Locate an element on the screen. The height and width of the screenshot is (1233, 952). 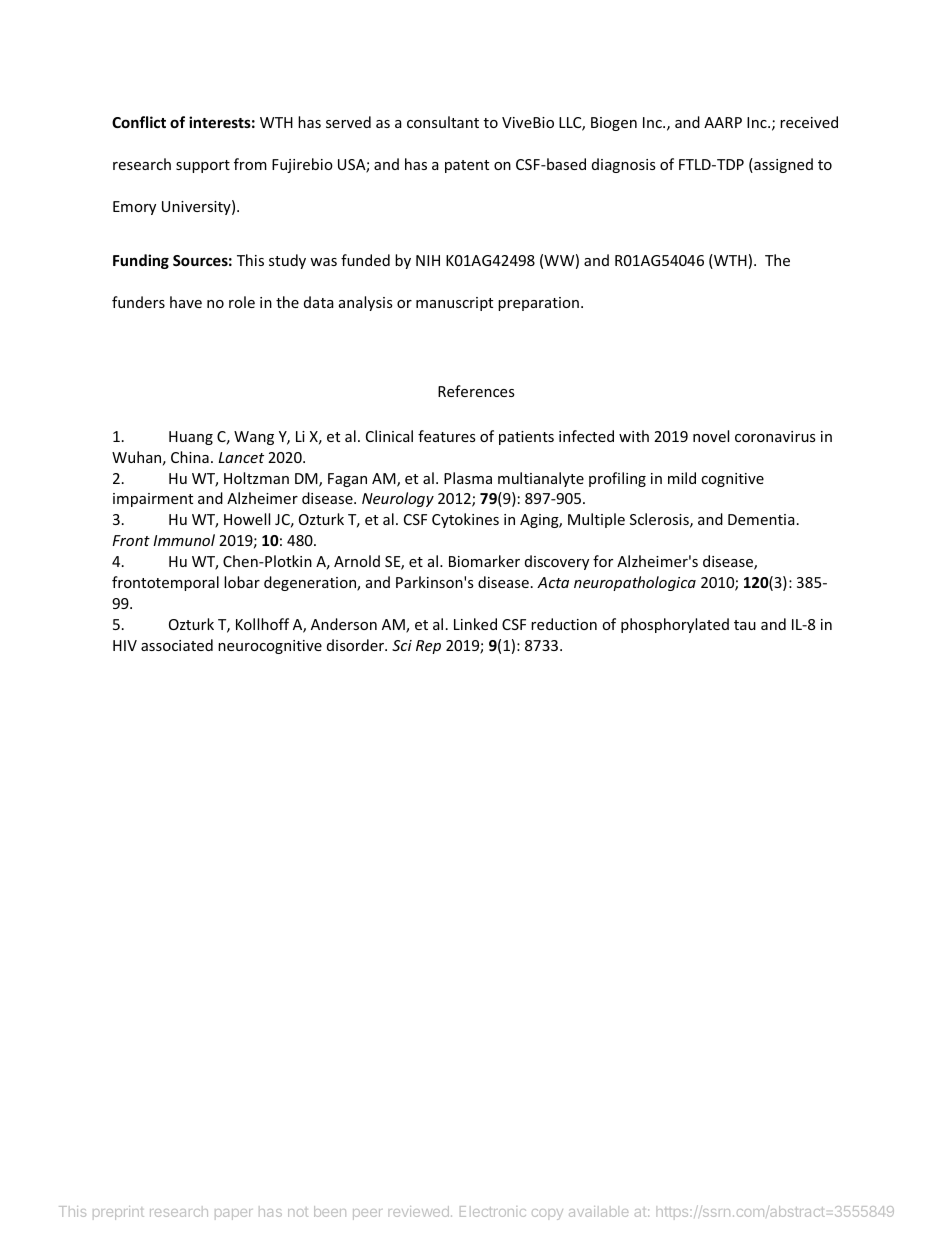
Immunol is located at coordinates (184, 540).
